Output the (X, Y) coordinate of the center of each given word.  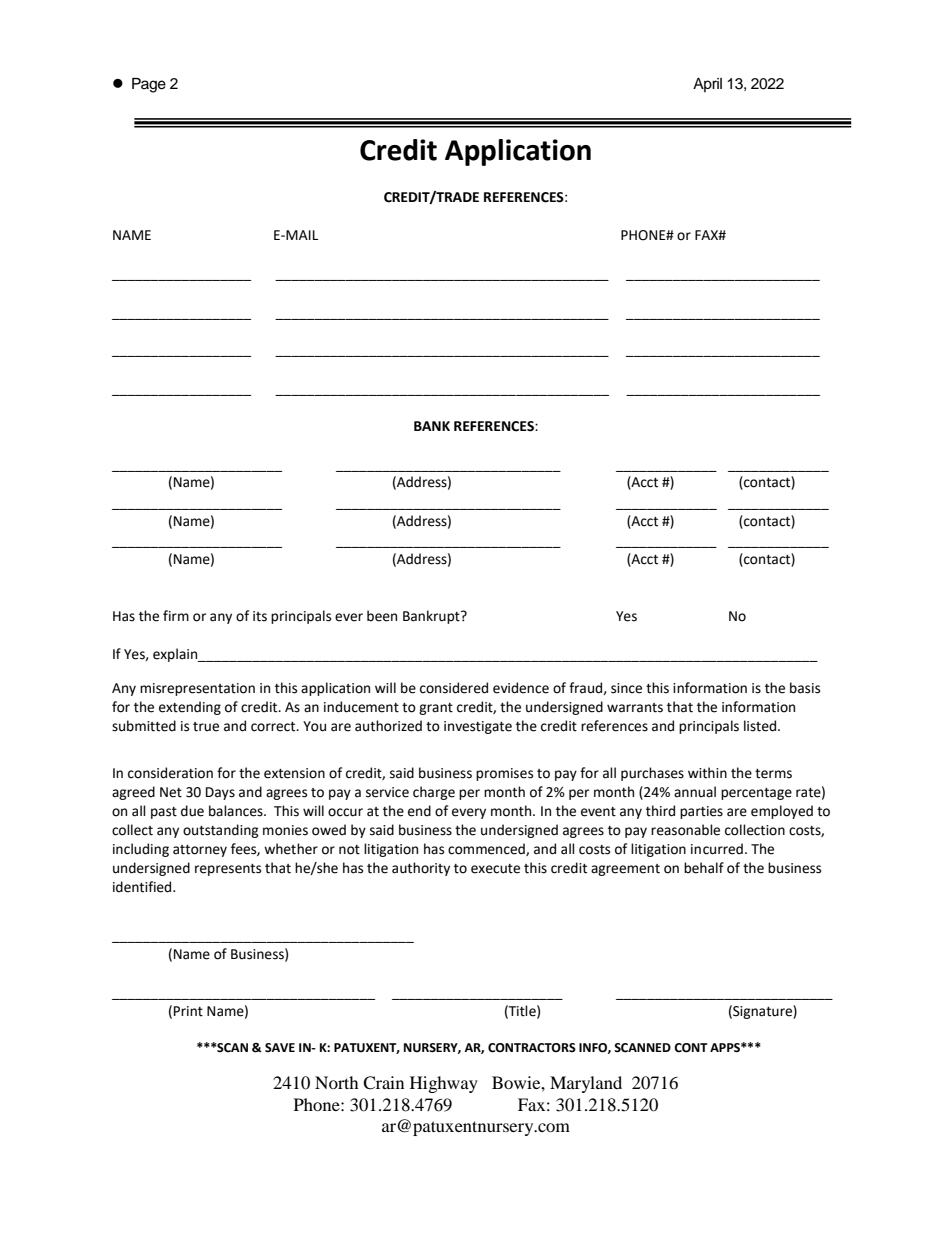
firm (176, 615)
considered (454, 688)
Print (188, 1011)
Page (149, 85)
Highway (444, 1084)
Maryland (586, 1084)
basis (805, 688)
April (707, 85)
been (382, 616)
